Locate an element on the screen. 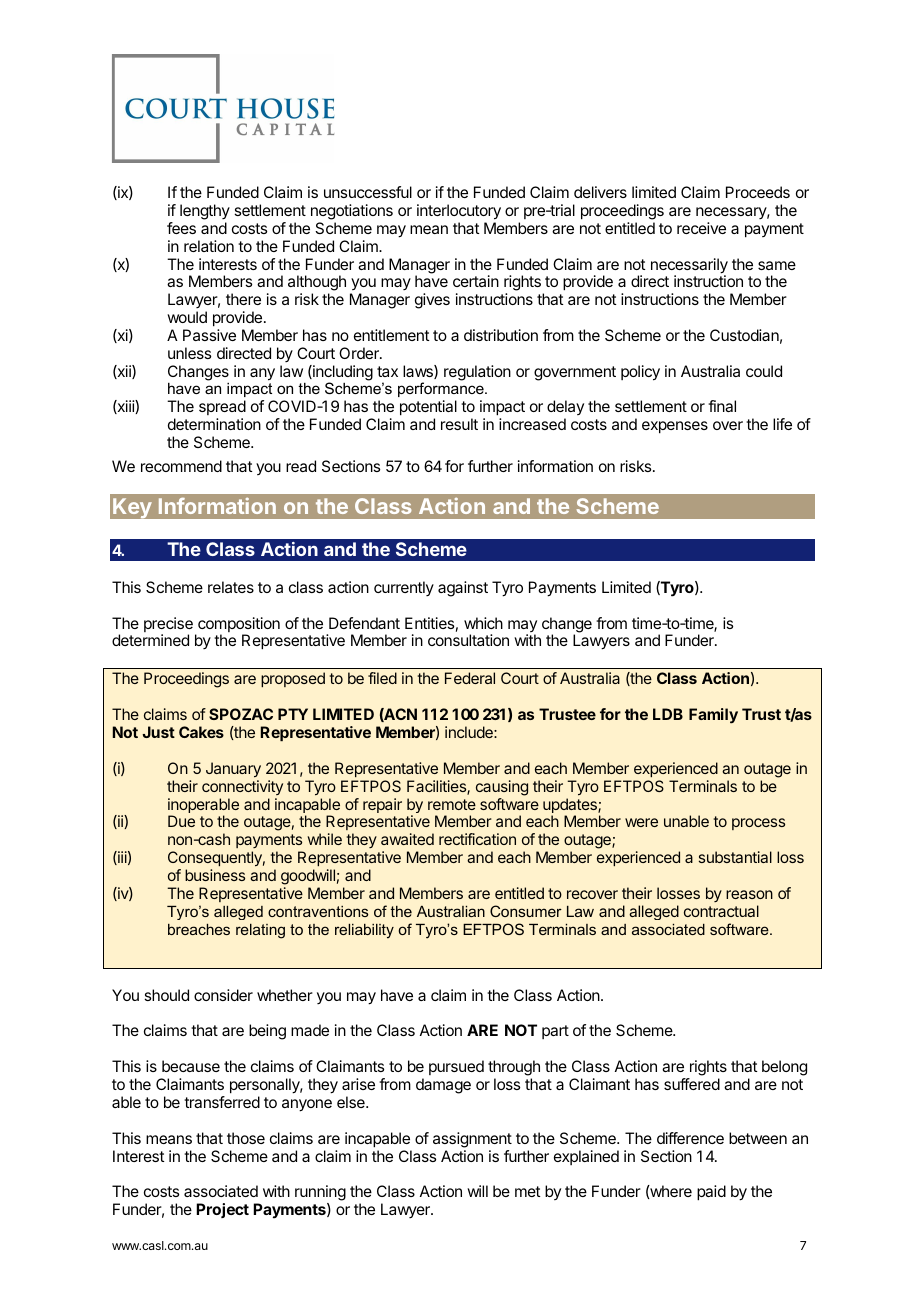  receive is located at coordinates (701, 228).
